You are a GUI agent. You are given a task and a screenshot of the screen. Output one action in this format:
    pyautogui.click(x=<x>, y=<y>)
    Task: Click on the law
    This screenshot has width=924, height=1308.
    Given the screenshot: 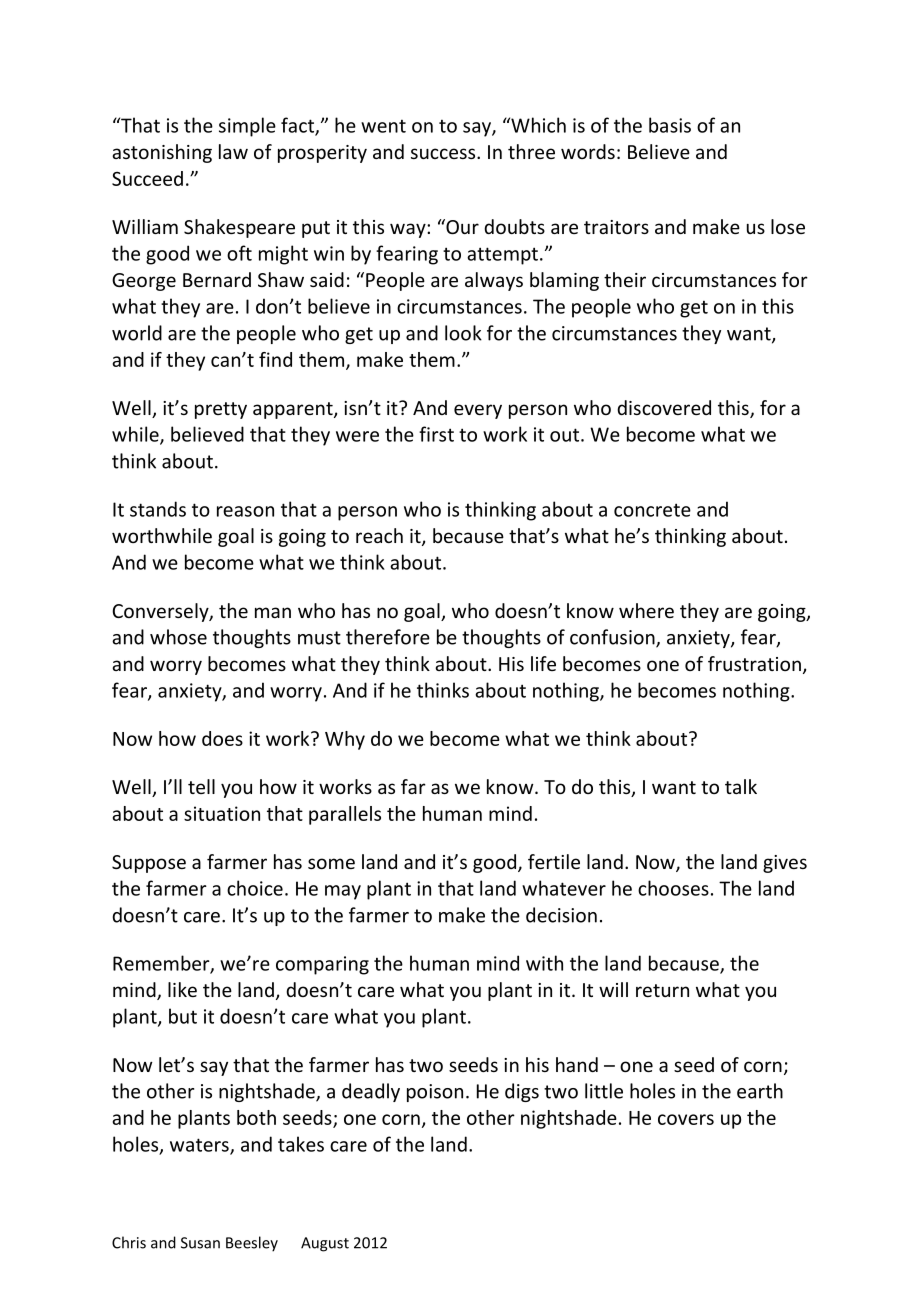 What is the action you would take?
    pyautogui.click(x=233, y=151)
